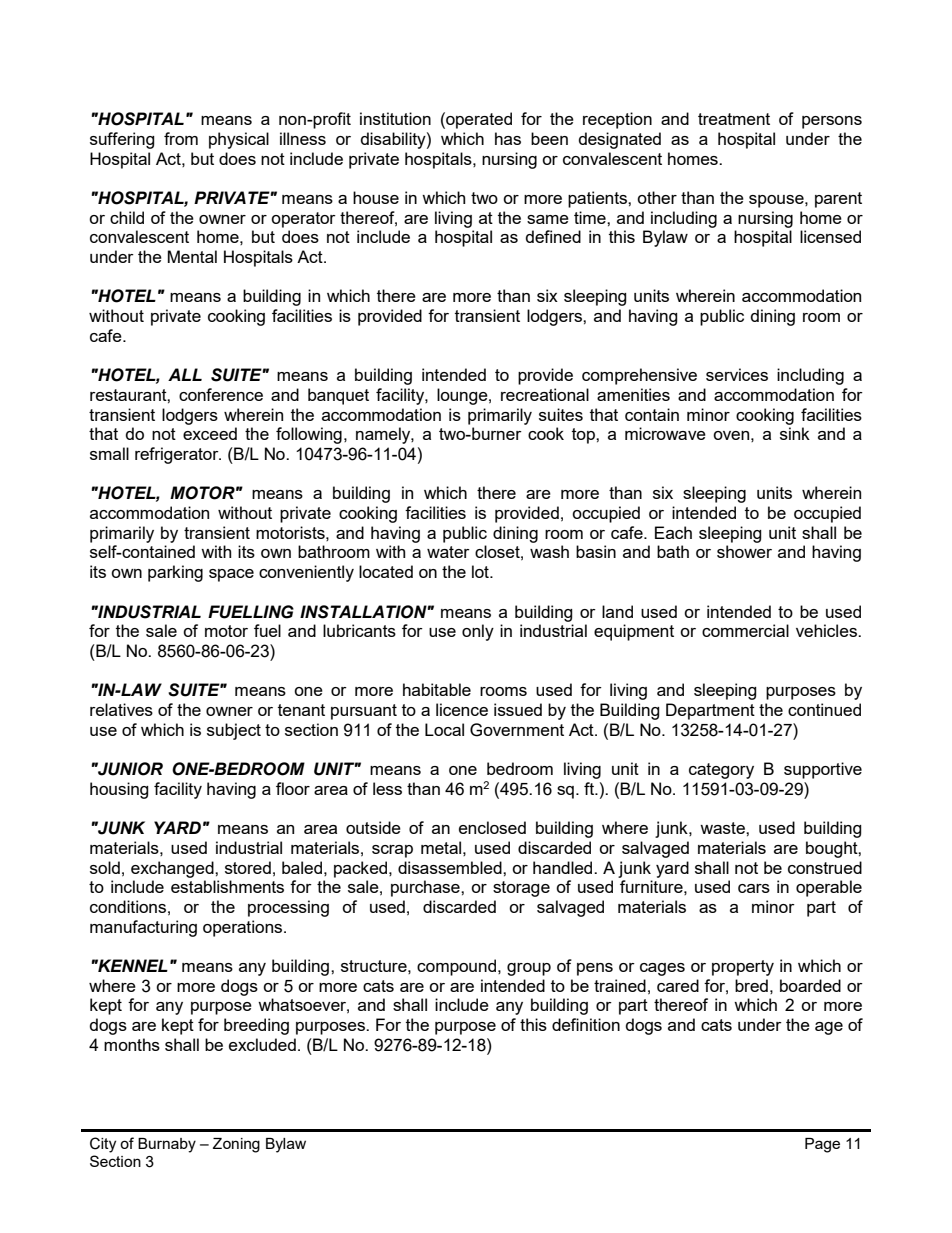 This document has width=952, height=1233. I want to click on been, so click(549, 138).
